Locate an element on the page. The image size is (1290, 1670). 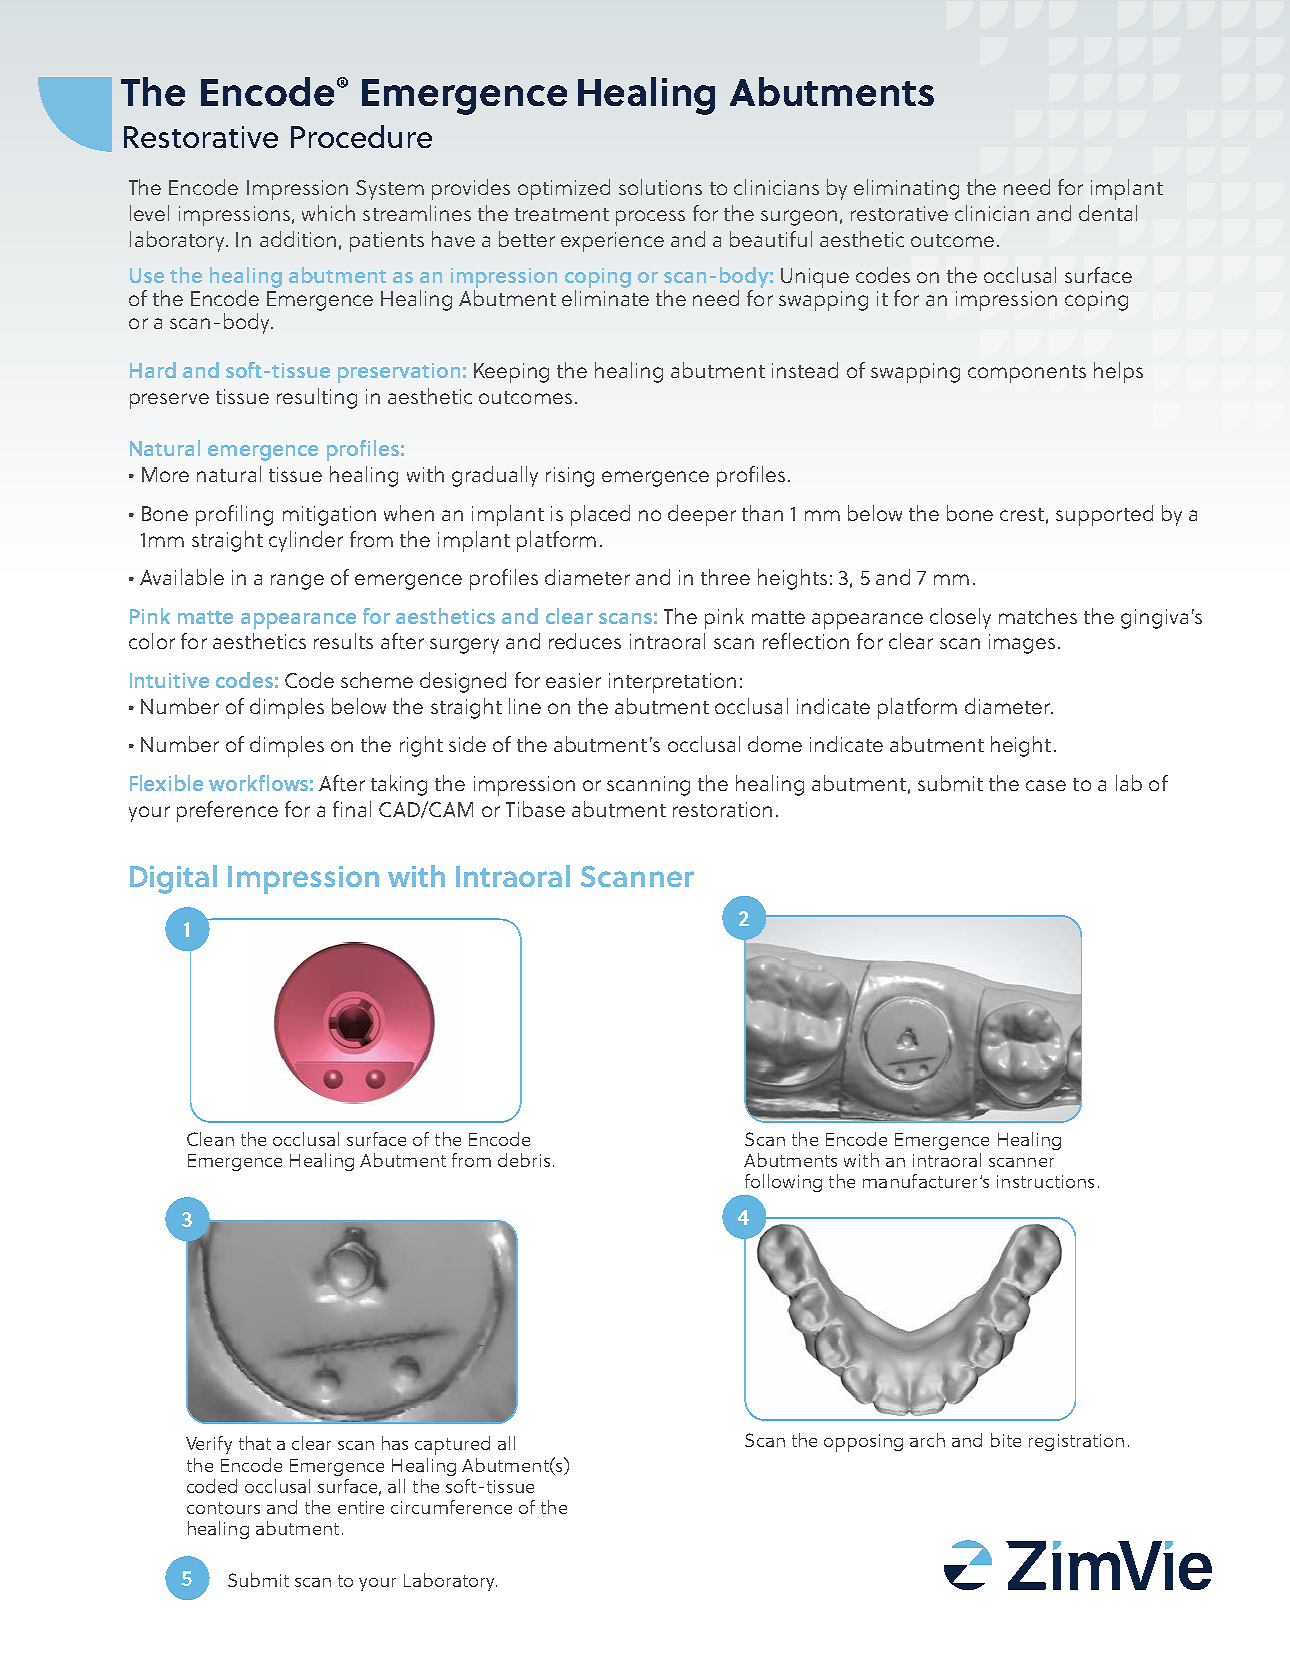
bite is located at coordinates (1006, 1440).
